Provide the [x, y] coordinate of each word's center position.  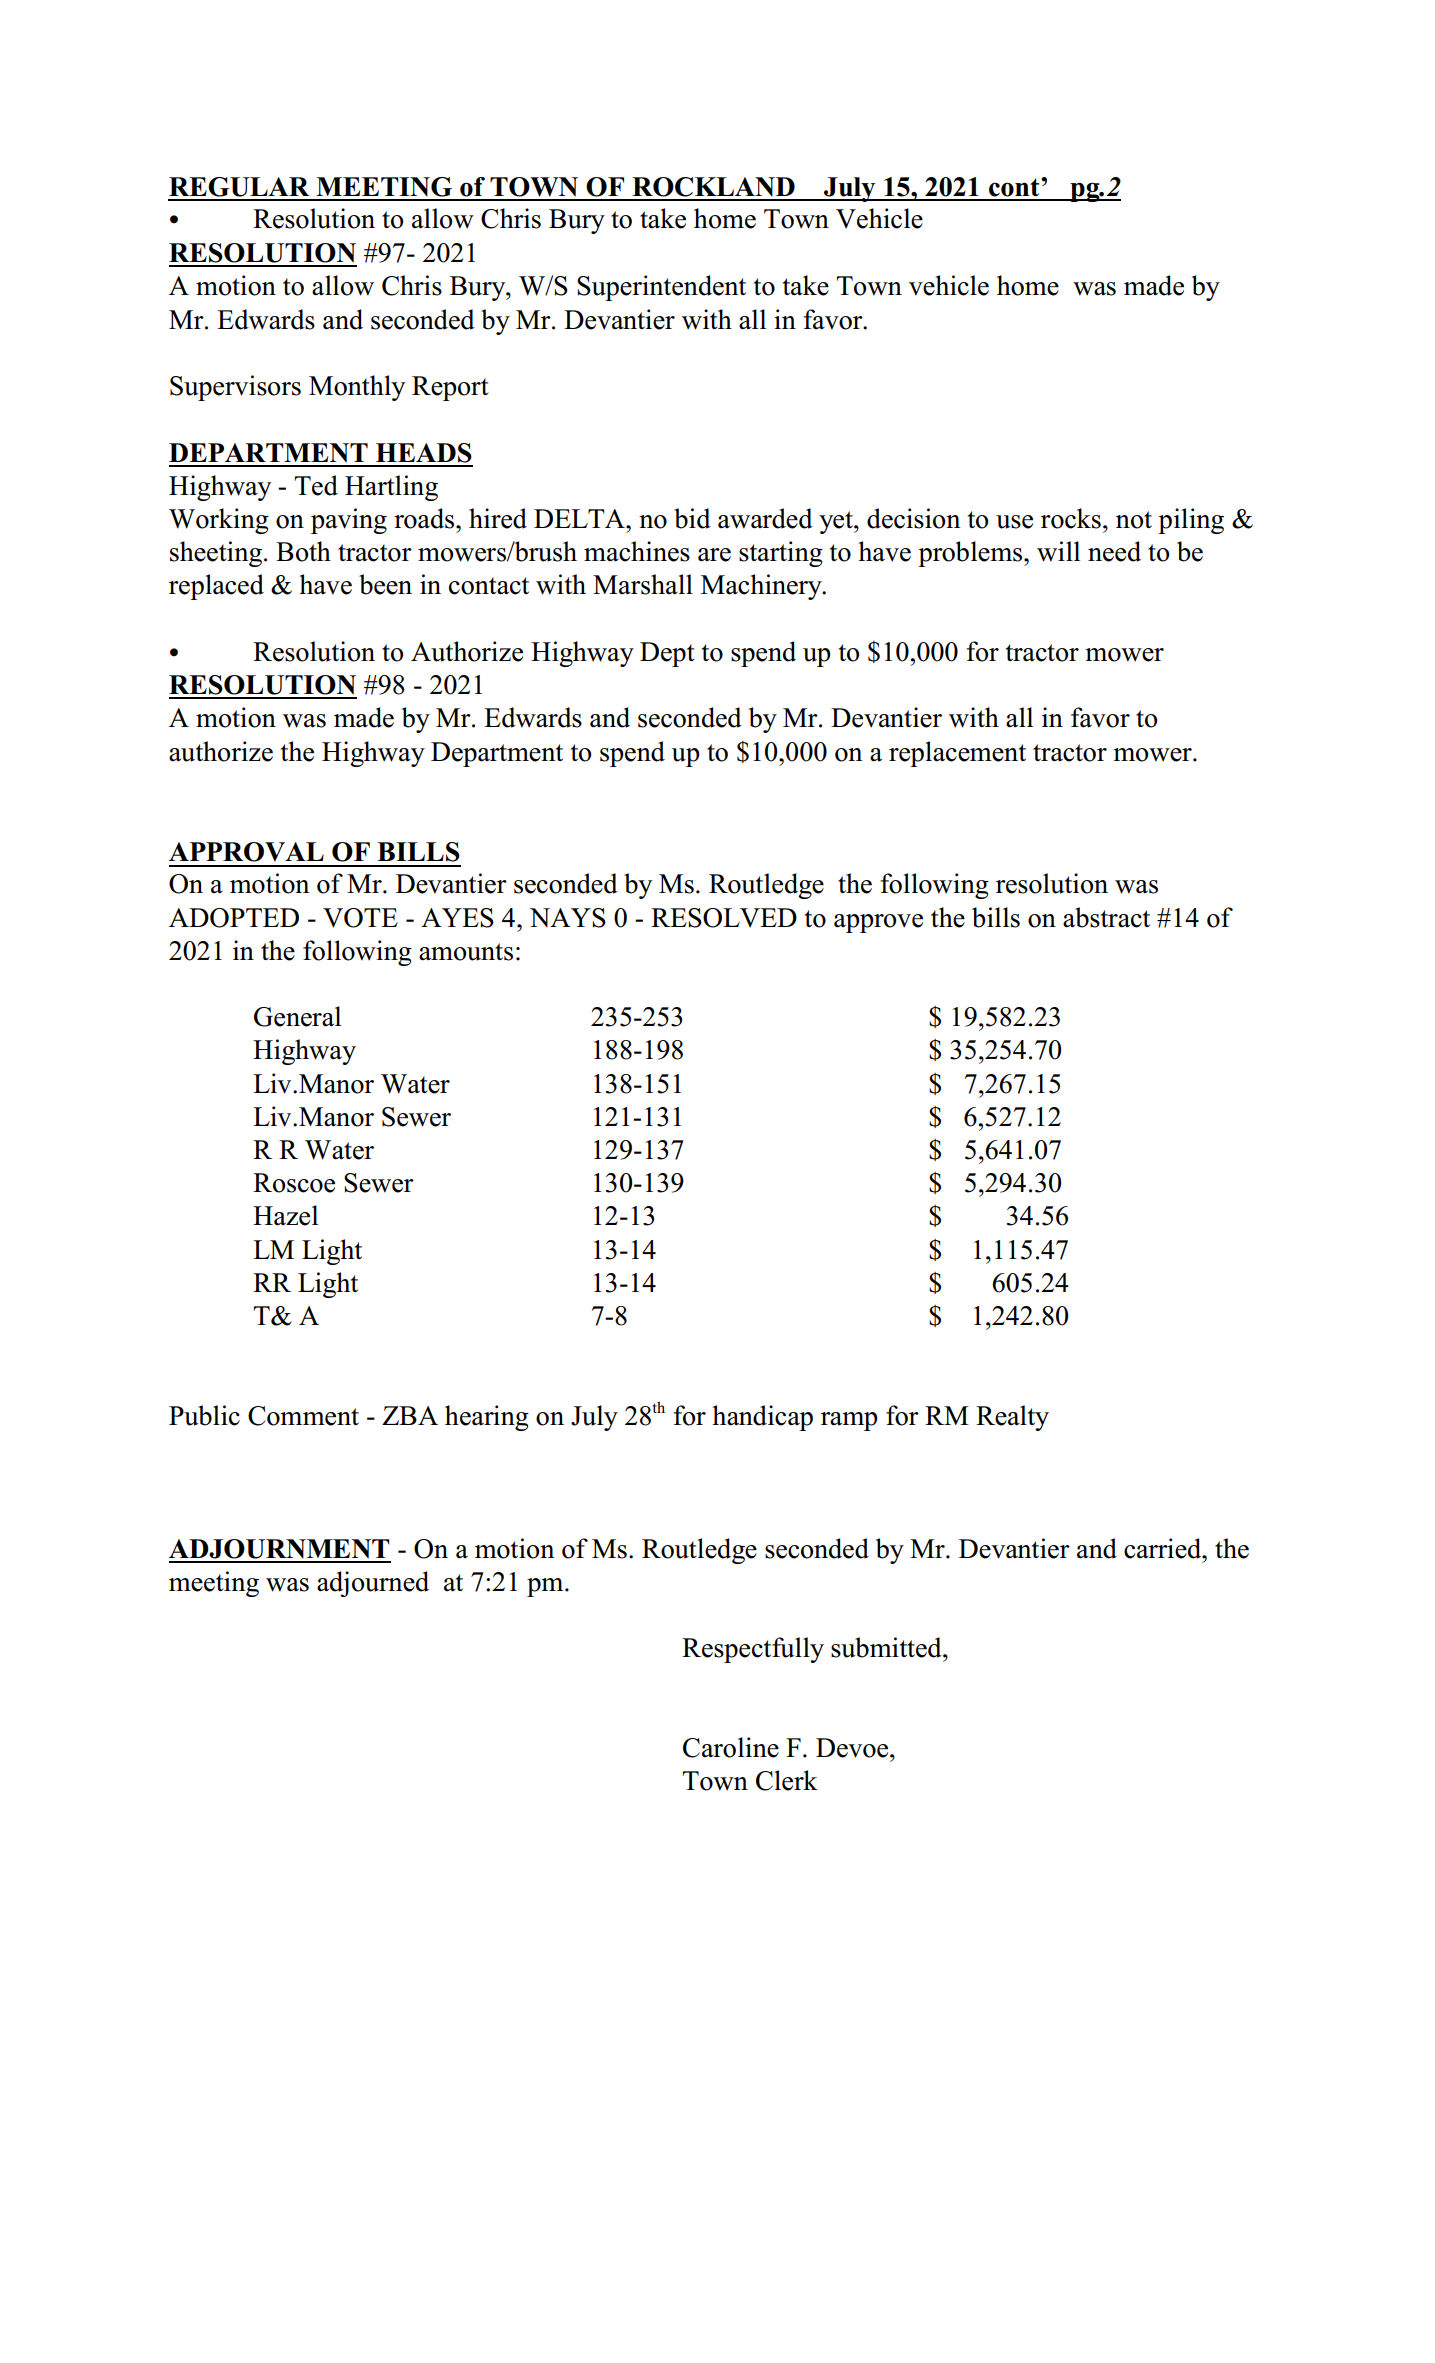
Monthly [357, 388]
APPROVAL [246, 852]
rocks [1071, 518]
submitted [887, 1647]
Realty [1012, 1418]
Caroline [731, 1747]
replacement [957, 754]
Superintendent [661, 288]
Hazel [285, 1215]
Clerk [787, 1780]
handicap [762, 1418]
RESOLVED [724, 918]
